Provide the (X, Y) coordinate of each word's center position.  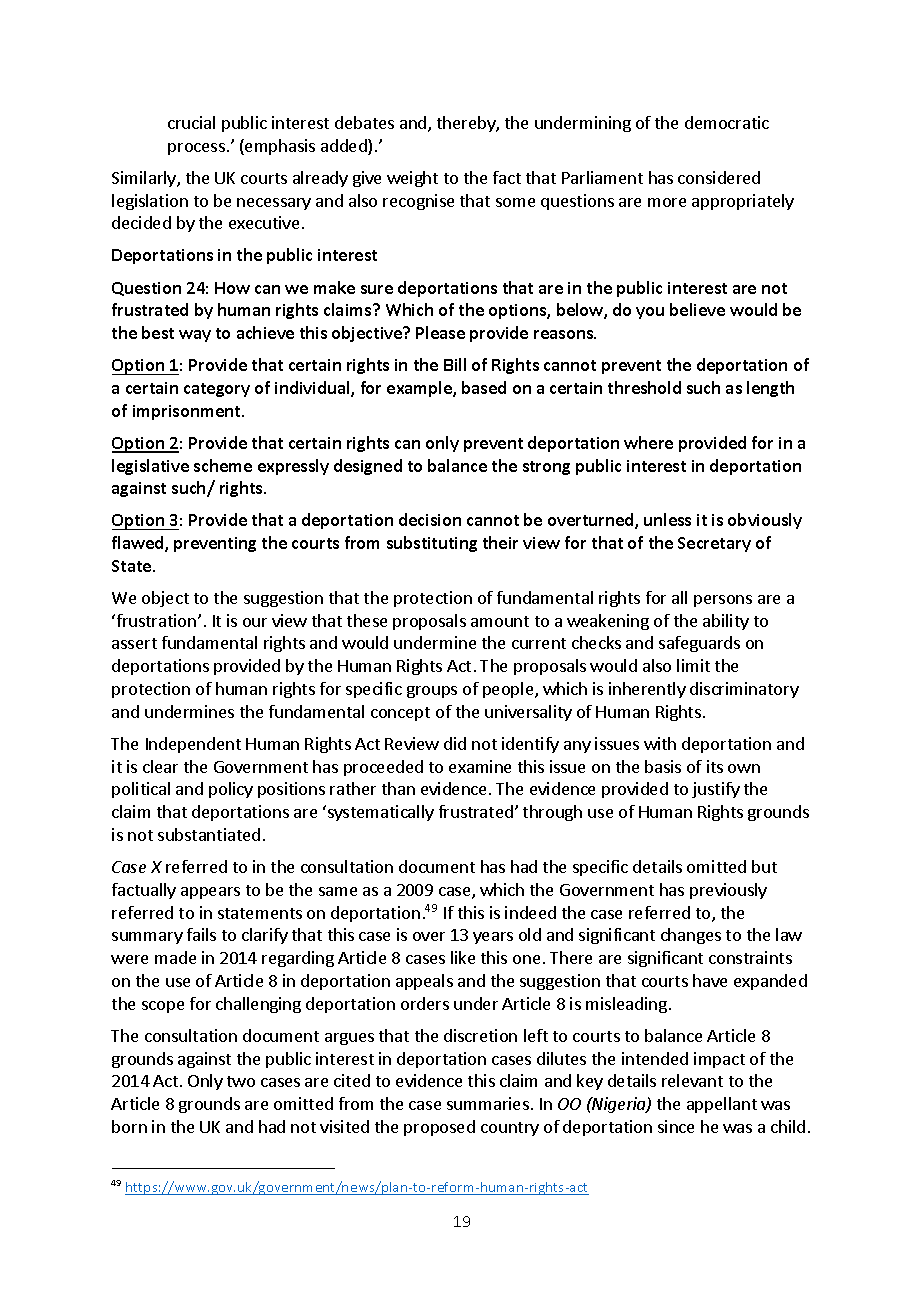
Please (440, 332)
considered (719, 177)
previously (728, 891)
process (196, 149)
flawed (139, 544)
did (455, 743)
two (241, 1081)
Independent (193, 745)
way (195, 336)
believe (697, 309)
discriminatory (744, 690)
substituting (432, 544)
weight (412, 179)
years (493, 938)
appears (210, 893)
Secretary (714, 544)
